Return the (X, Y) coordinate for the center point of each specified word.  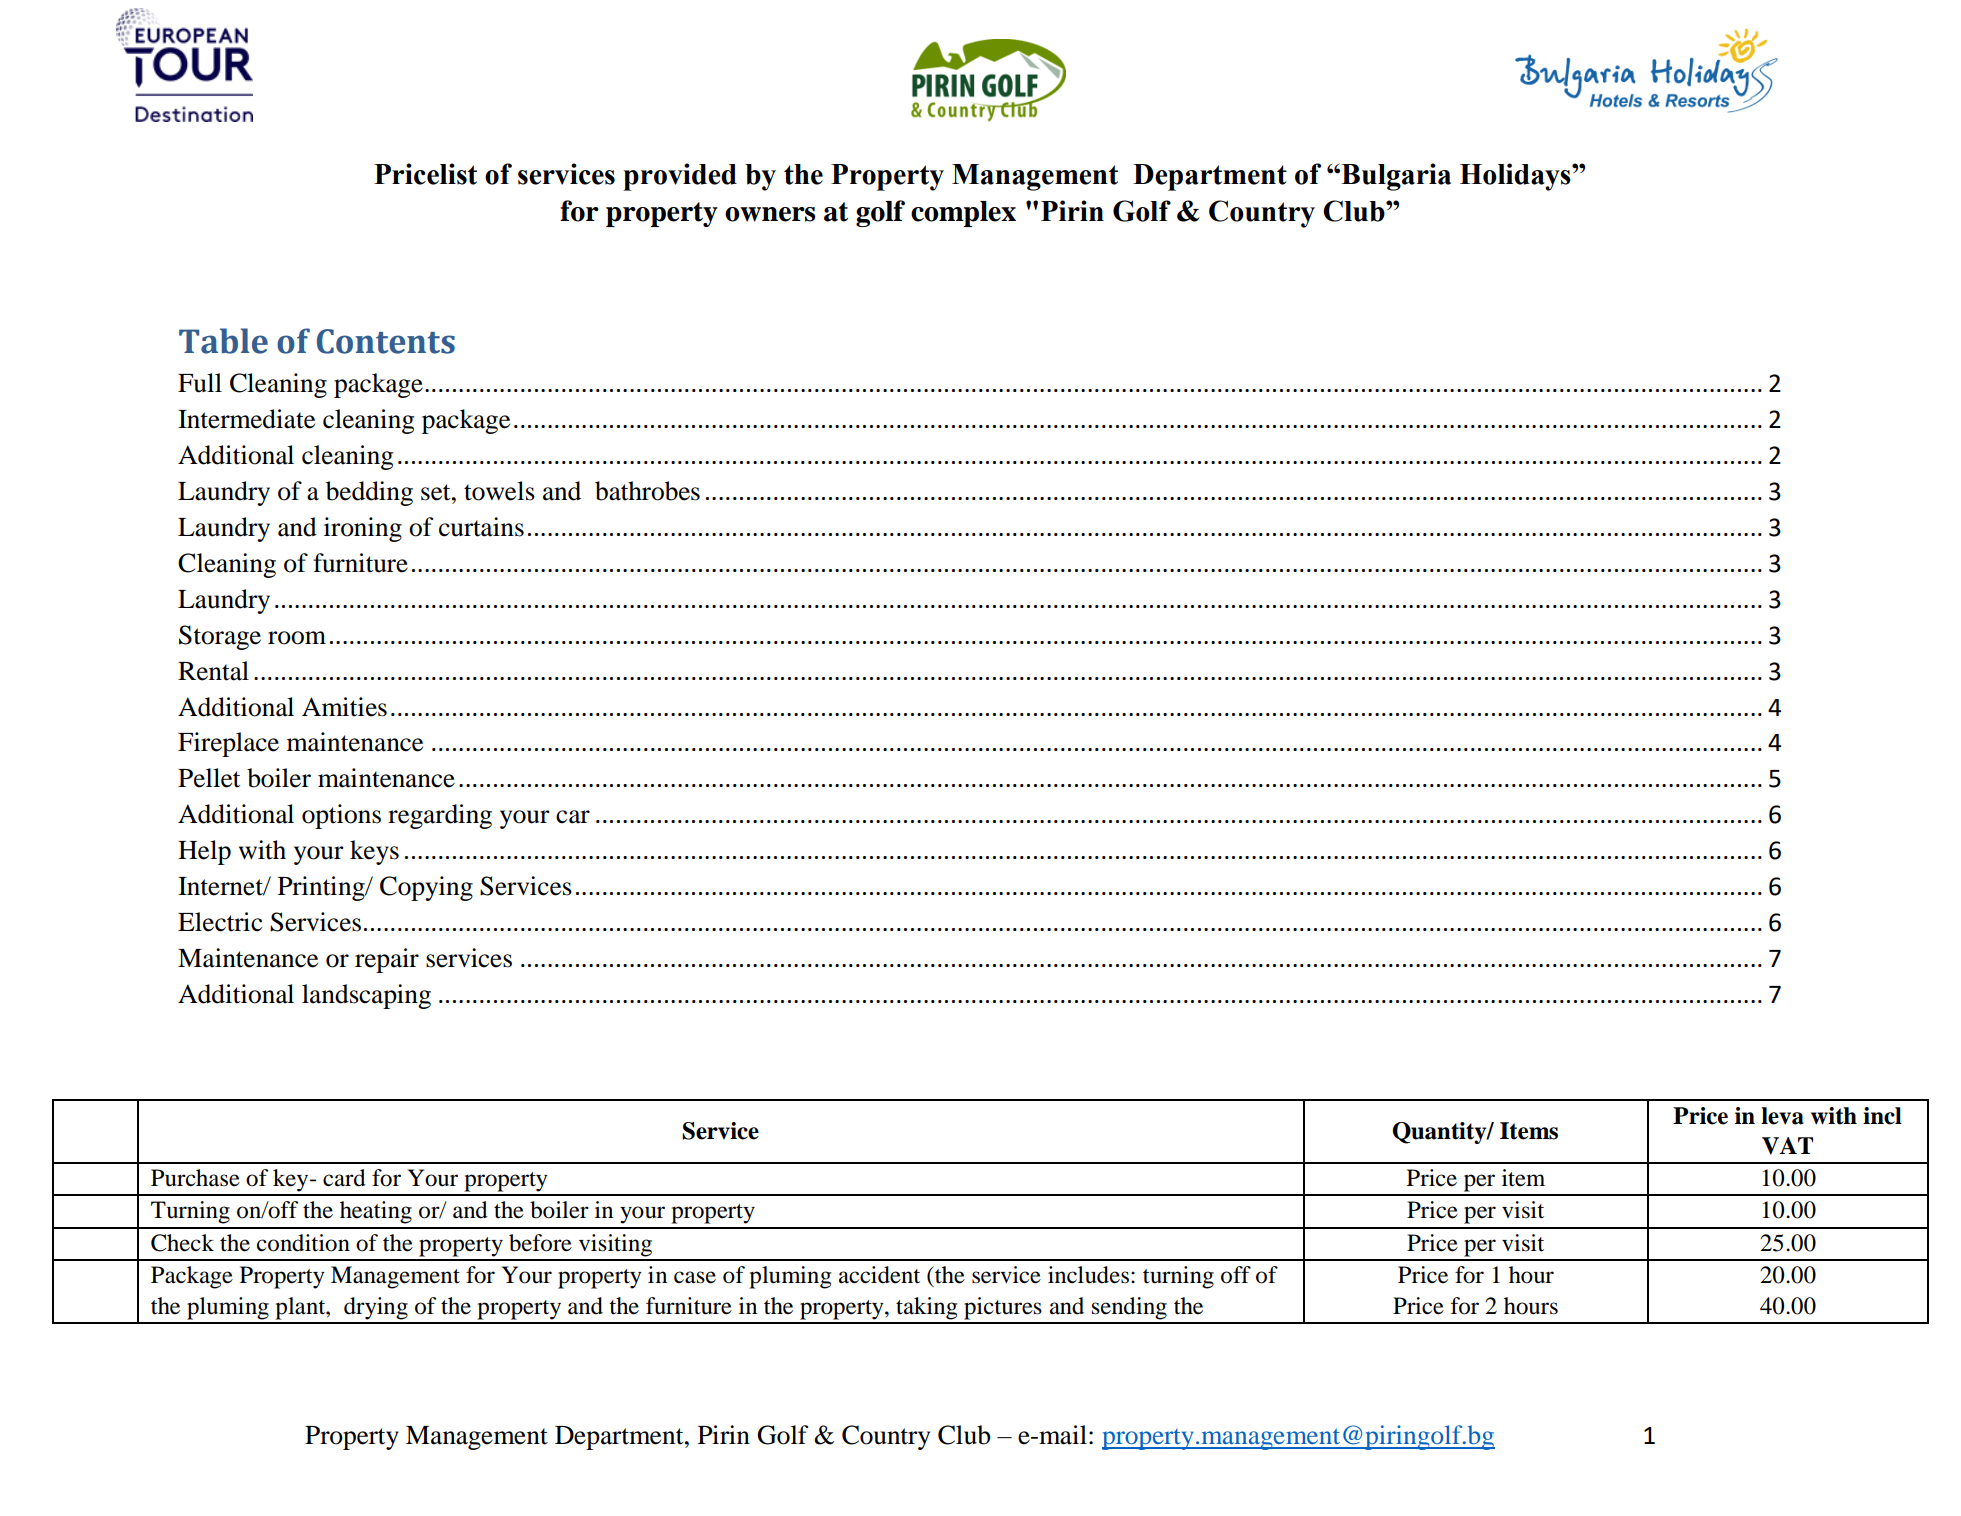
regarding (440, 816)
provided (680, 177)
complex (963, 214)
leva (1782, 1116)
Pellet (209, 778)
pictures (1003, 1308)
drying (376, 1308)
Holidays (1516, 177)
